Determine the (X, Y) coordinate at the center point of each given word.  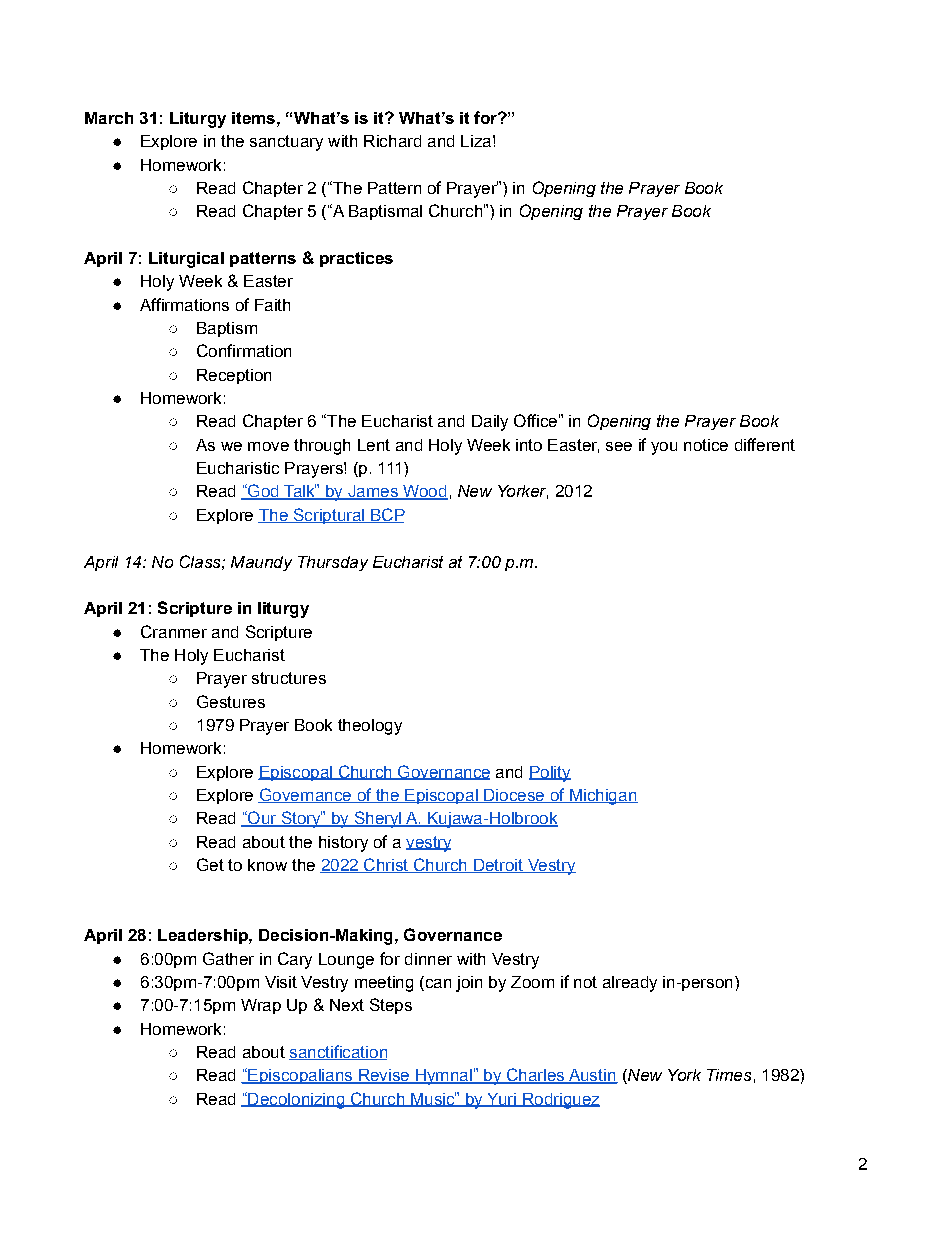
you (664, 448)
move (268, 446)
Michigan (602, 797)
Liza (476, 141)
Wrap (261, 1006)
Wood (424, 492)
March (109, 118)
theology (370, 727)
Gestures (231, 701)
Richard (392, 141)
